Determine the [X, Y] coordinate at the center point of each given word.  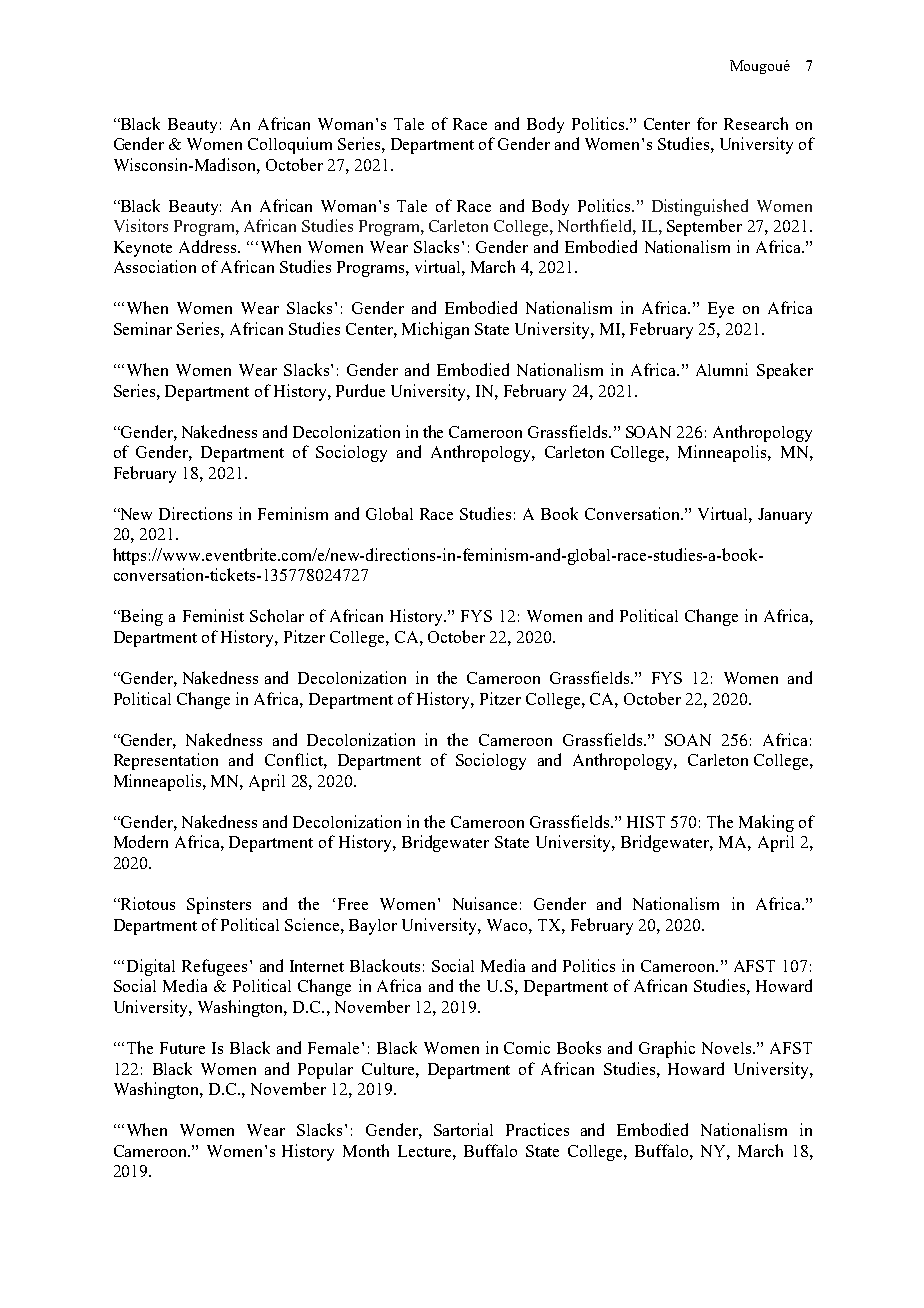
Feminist [213, 615]
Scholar [277, 615]
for [707, 123]
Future [182, 1048]
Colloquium [290, 145]
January [785, 516]
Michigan [435, 330]
